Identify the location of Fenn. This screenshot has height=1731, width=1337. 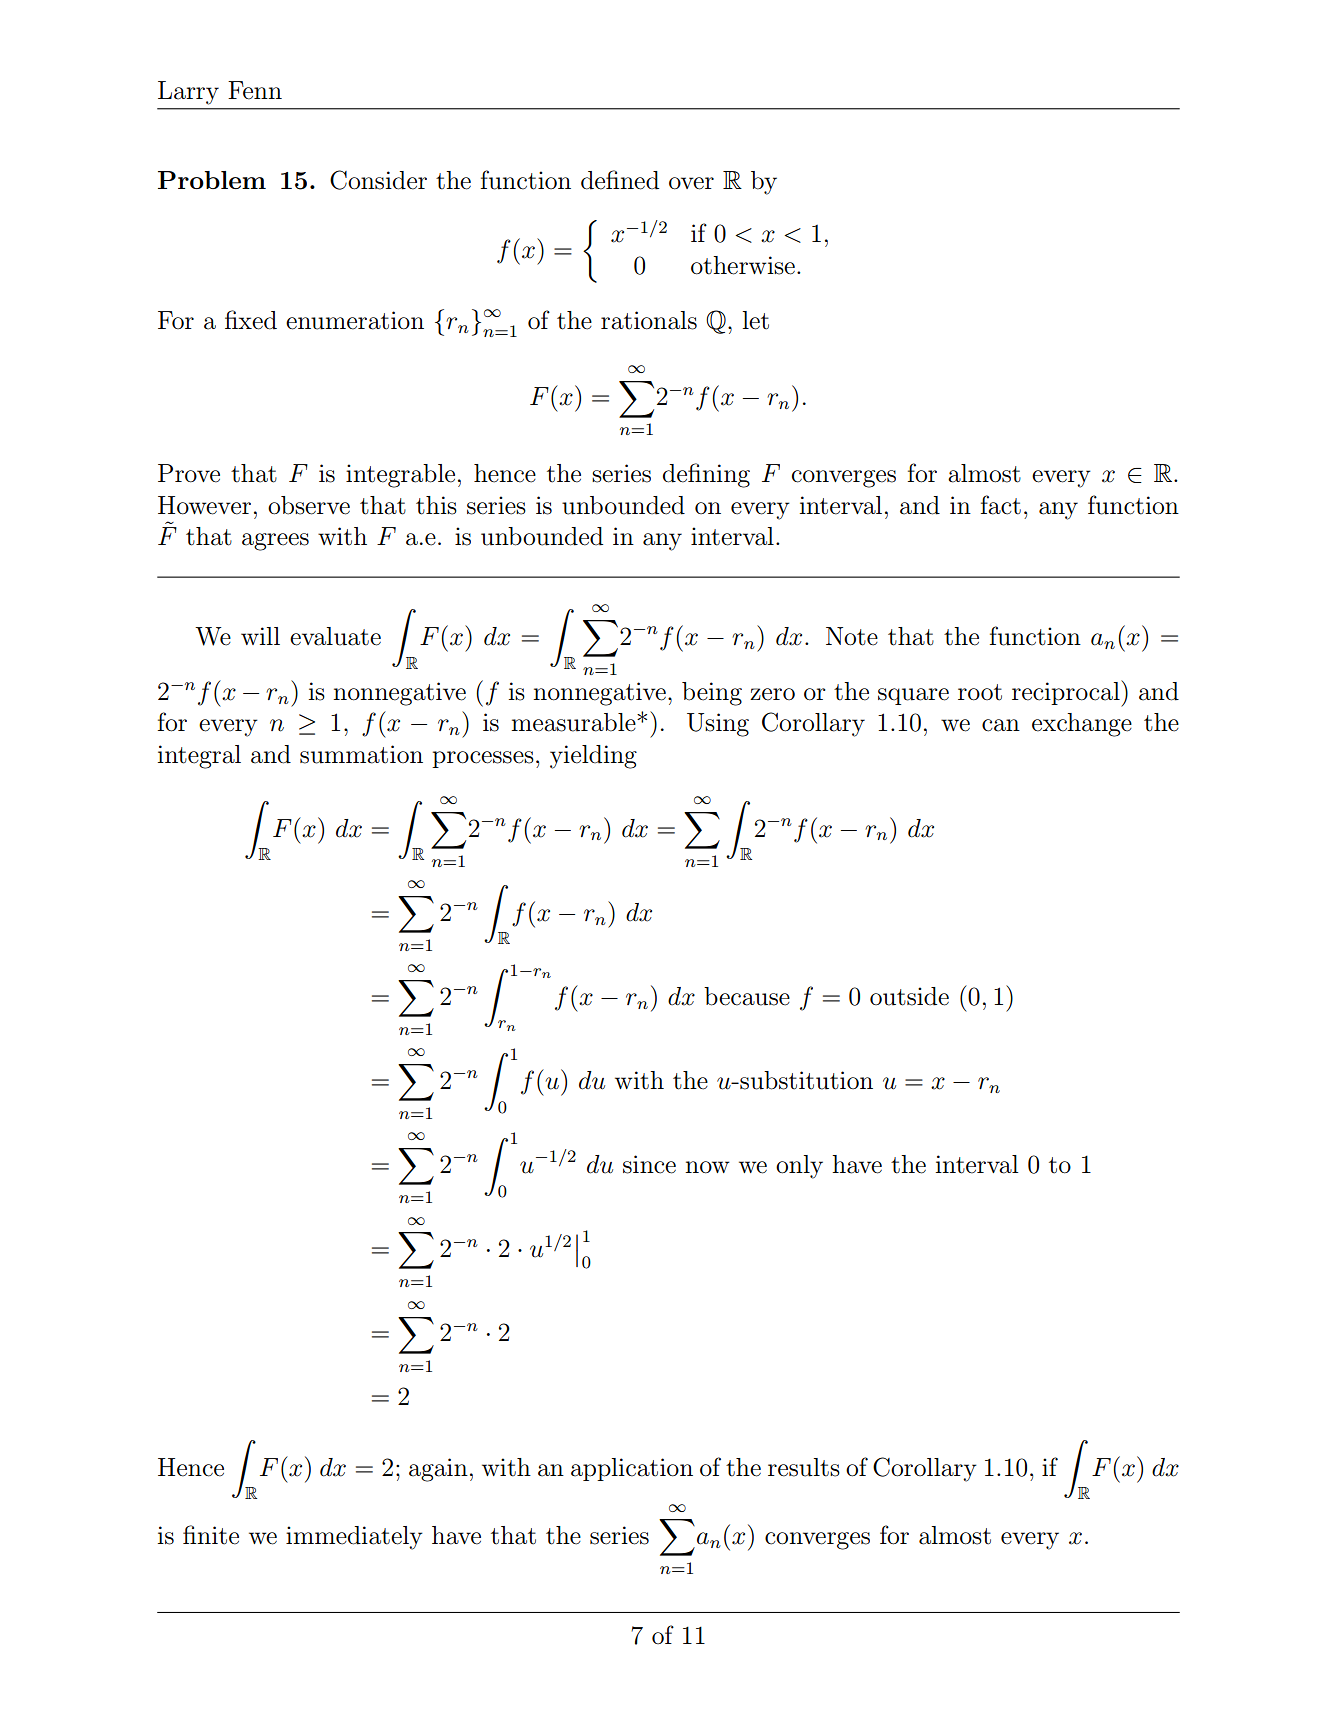
(255, 90).
